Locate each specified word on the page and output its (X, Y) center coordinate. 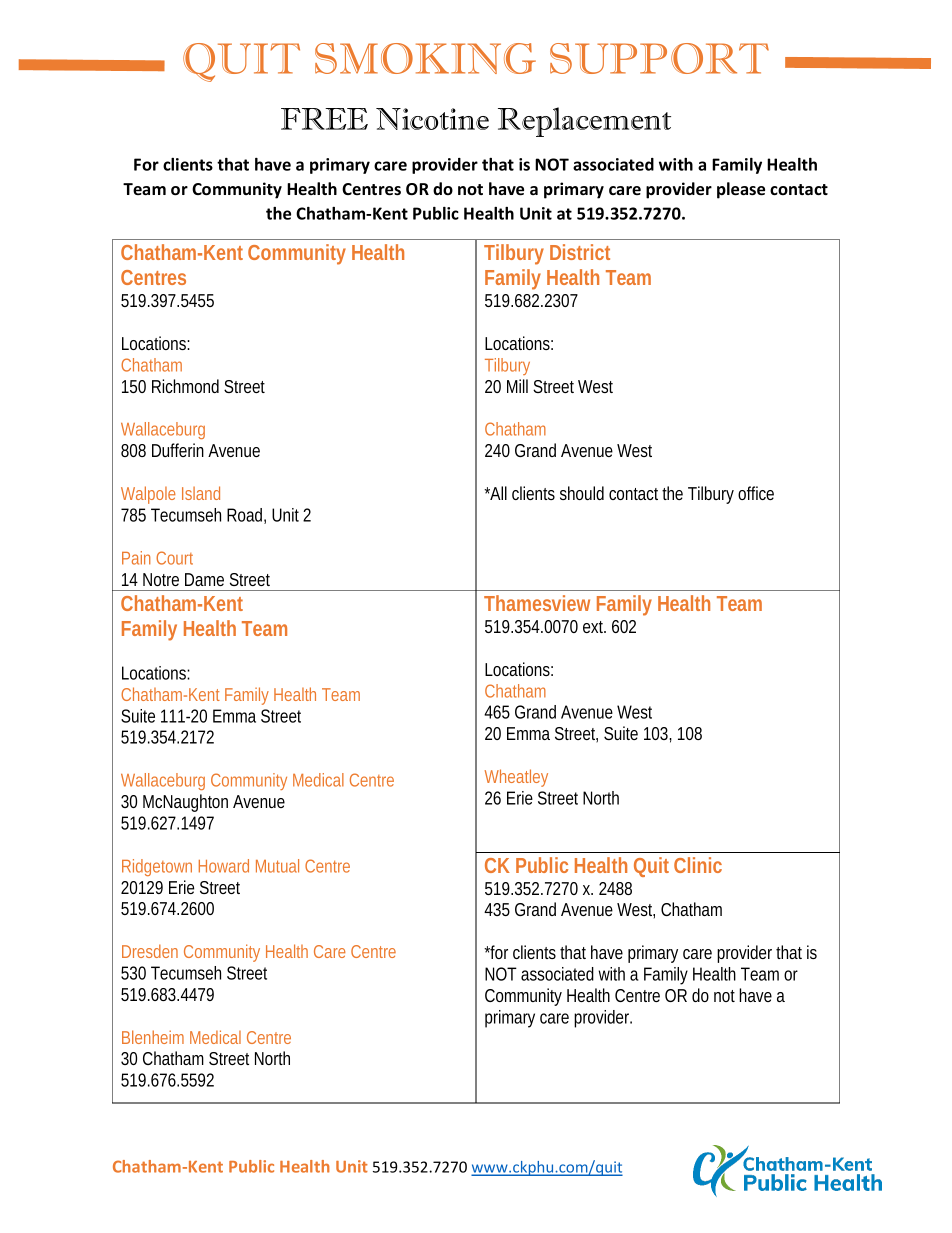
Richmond (185, 386)
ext (594, 627)
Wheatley (516, 778)
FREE (324, 119)
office (756, 493)
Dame (204, 579)
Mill (517, 386)
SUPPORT (659, 58)
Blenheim (153, 1037)
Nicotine (432, 119)
